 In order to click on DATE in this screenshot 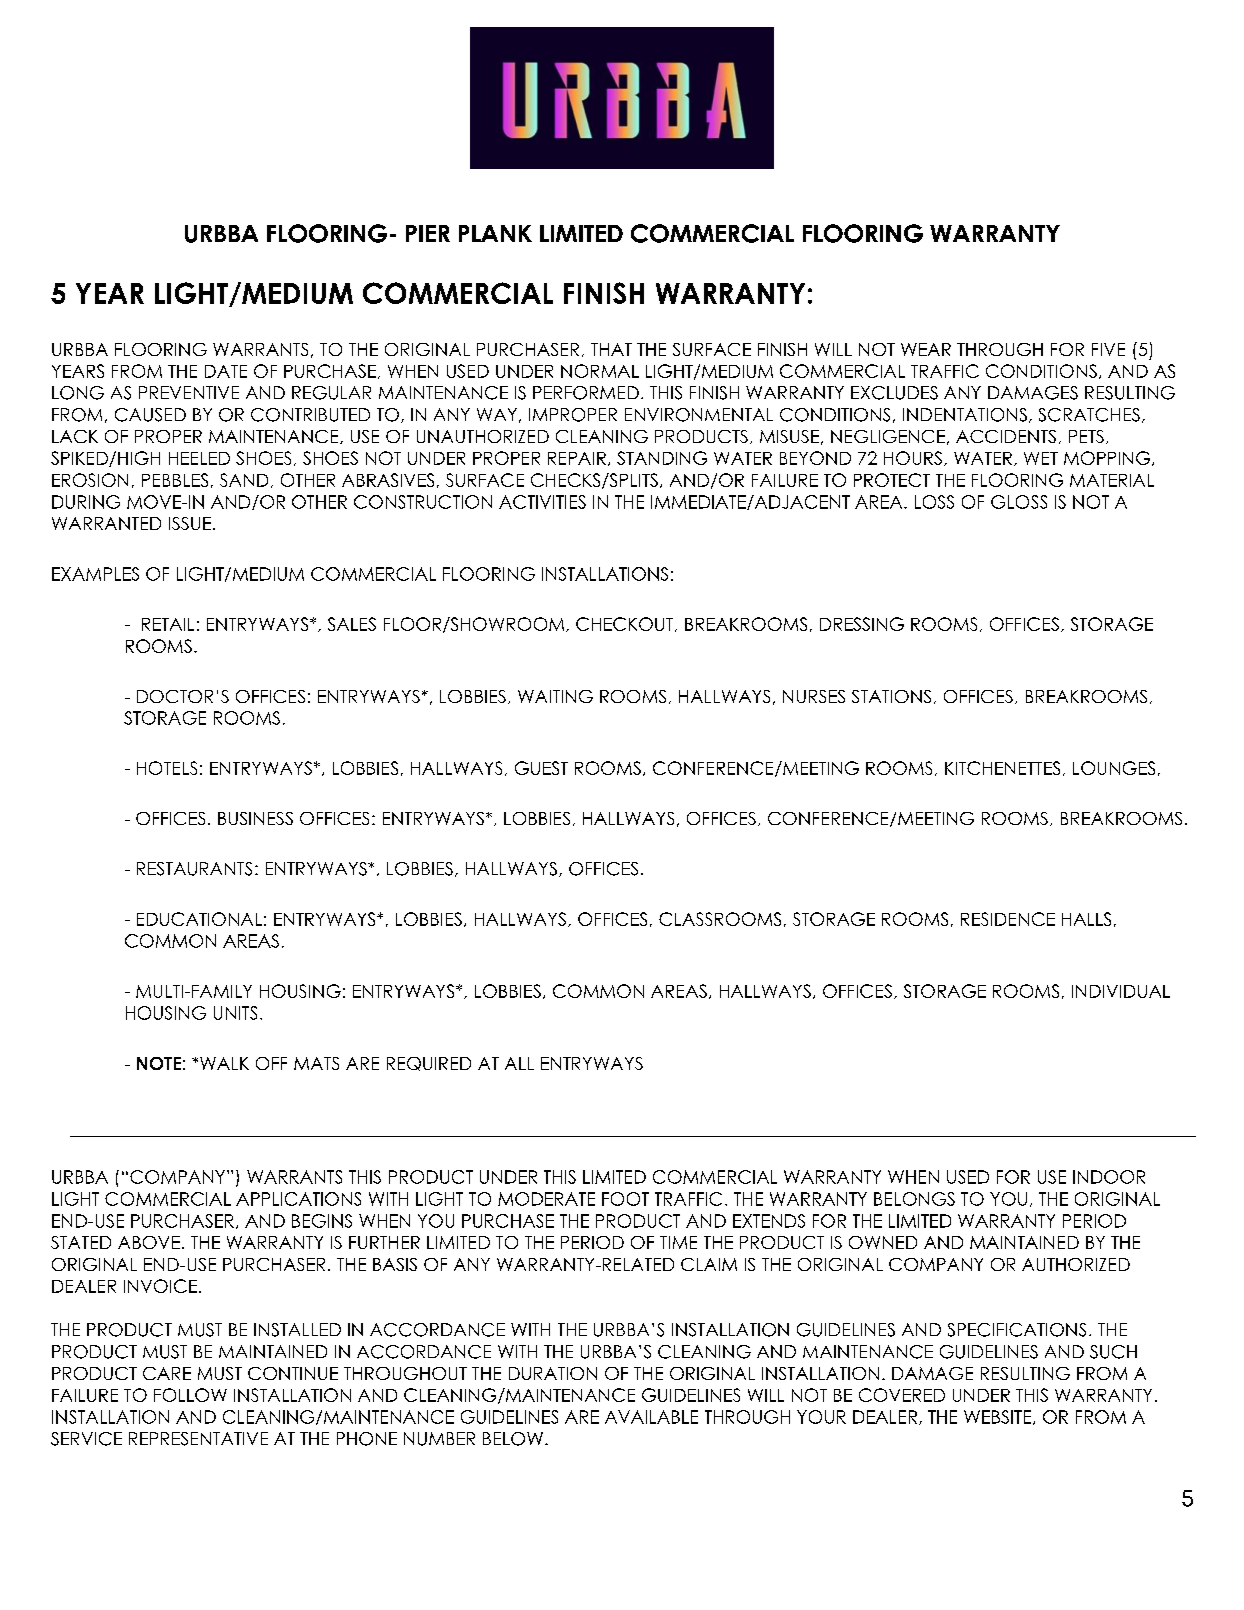, I will do `click(226, 371)`.
